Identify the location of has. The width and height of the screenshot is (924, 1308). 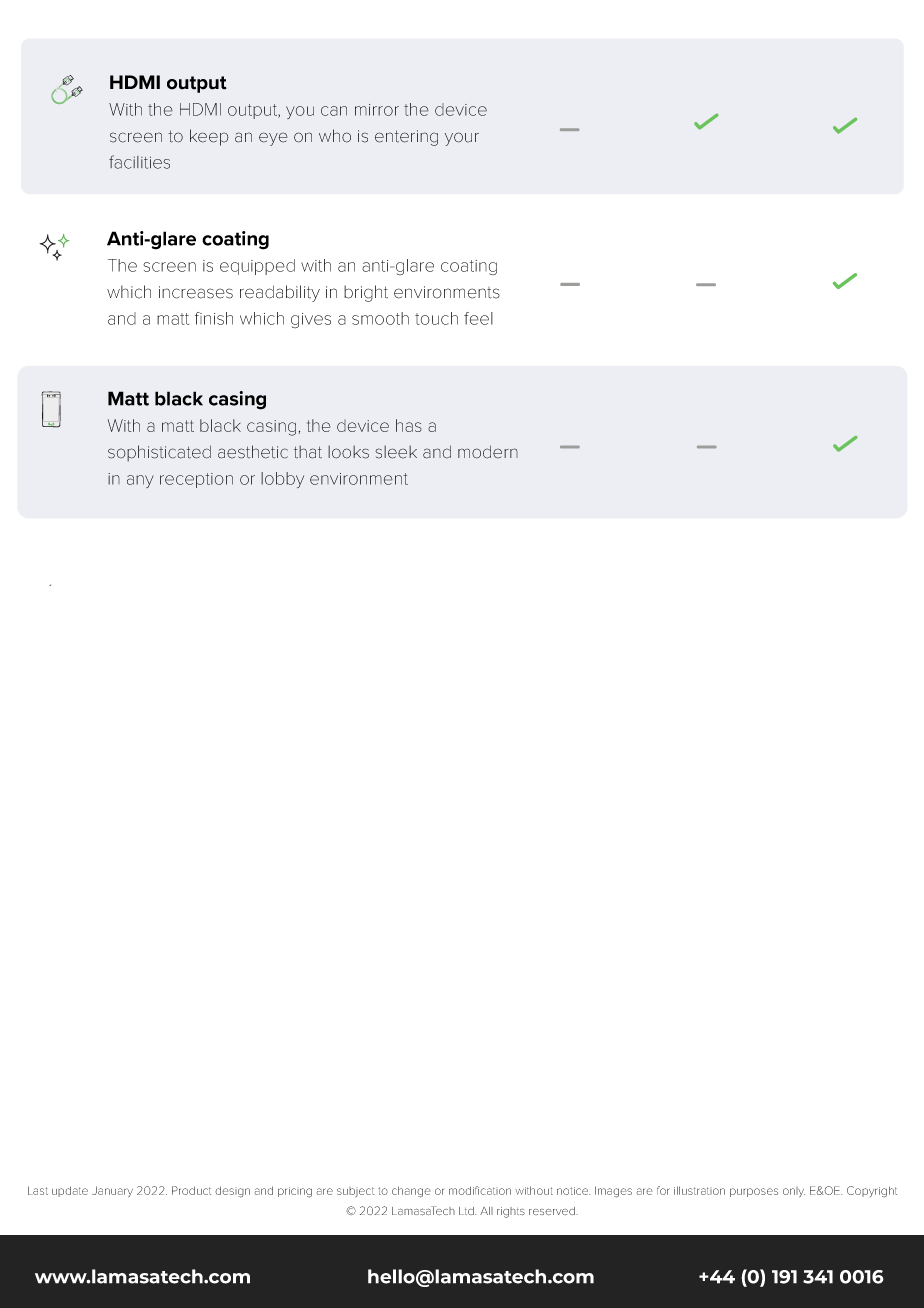
(409, 425).
